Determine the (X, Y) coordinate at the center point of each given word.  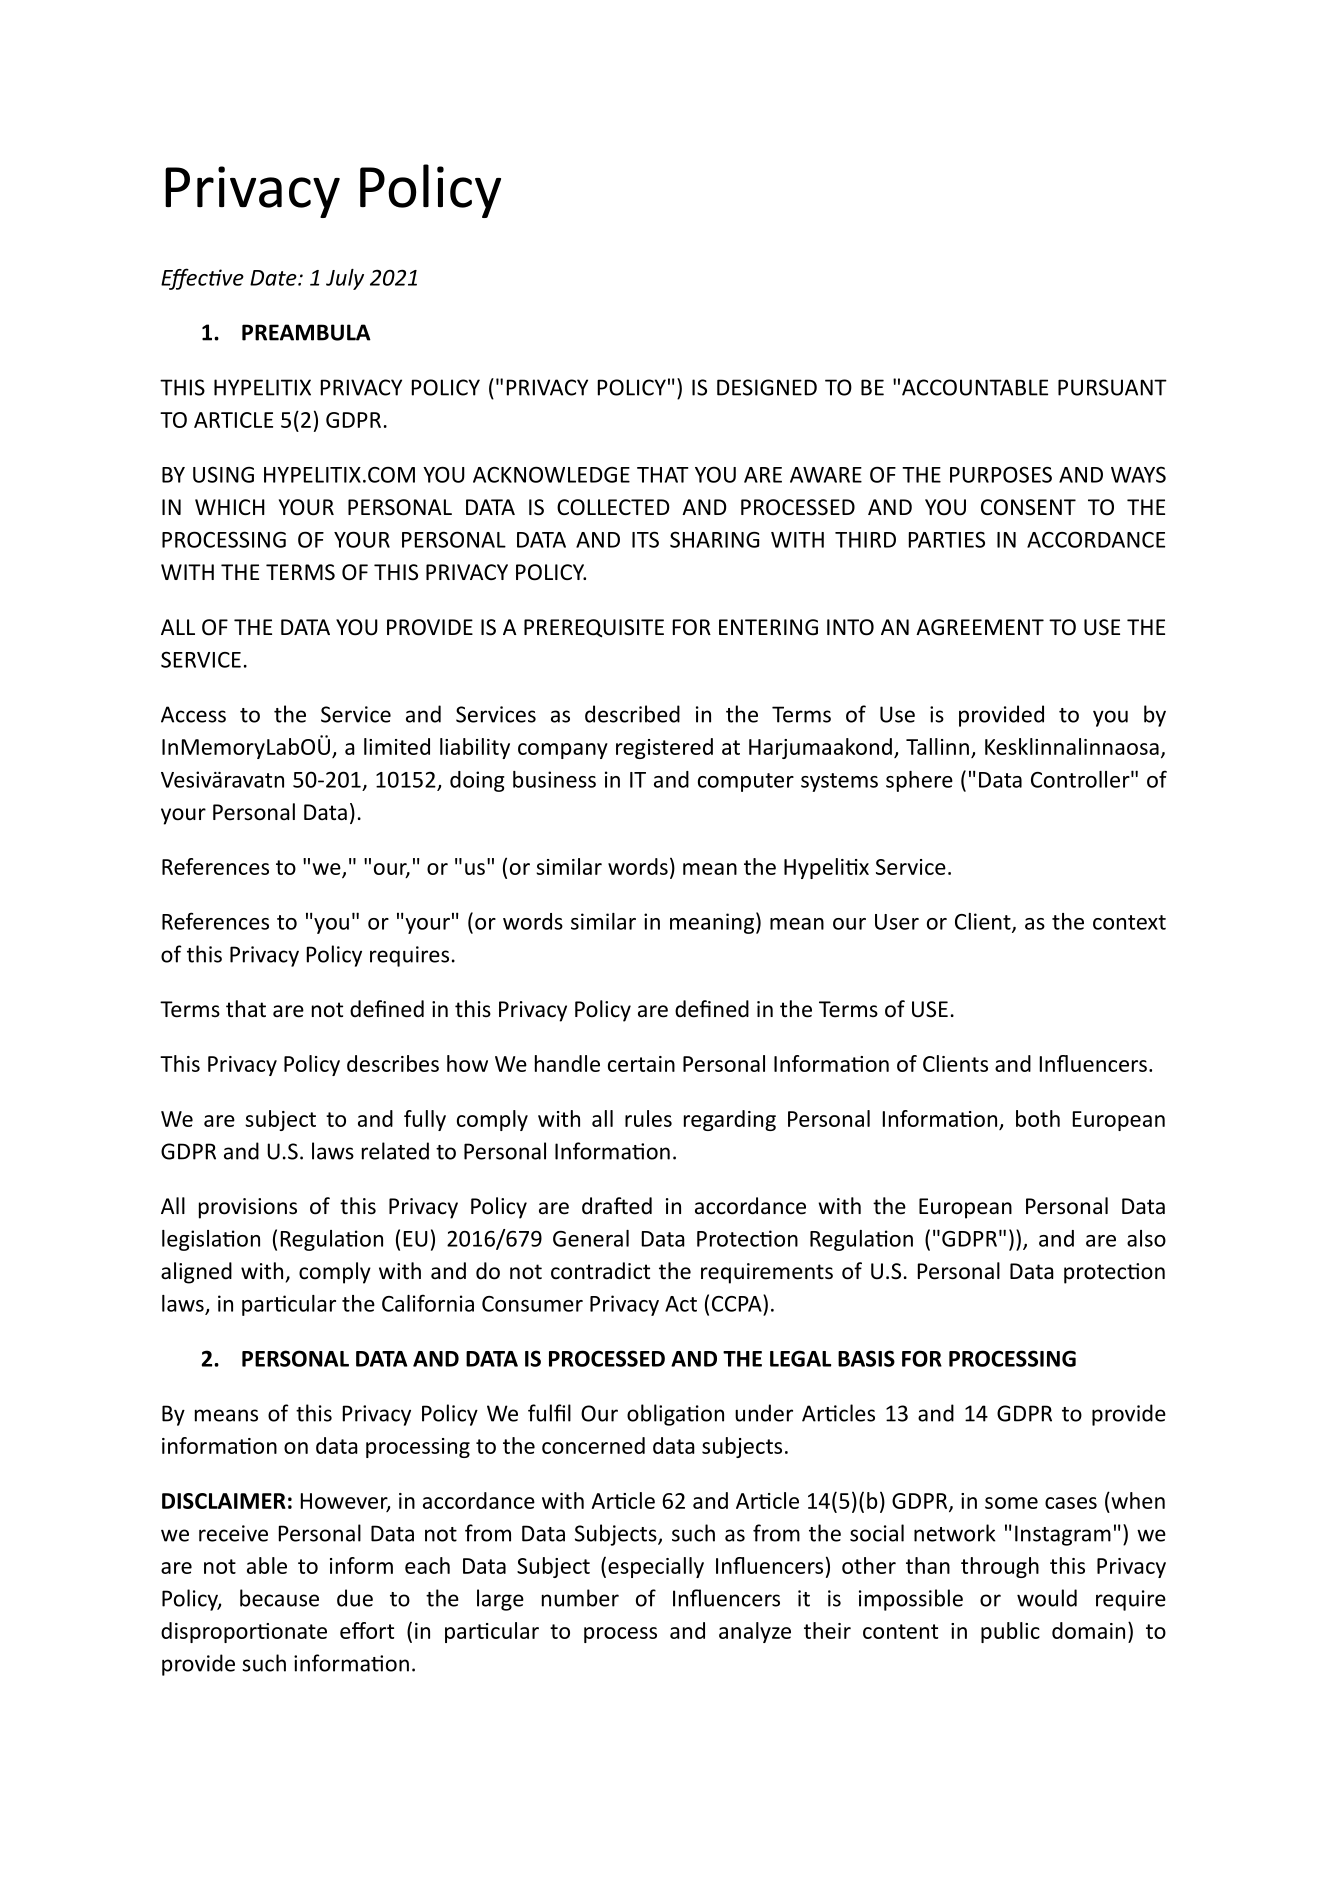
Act (681, 1304)
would (1047, 1598)
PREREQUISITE (594, 628)
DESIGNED (767, 387)
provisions (248, 1208)
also (1146, 1238)
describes (393, 1063)
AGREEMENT (980, 627)
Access (193, 714)
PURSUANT (1112, 387)
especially (656, 1567)
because (279, 1598)
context (1129, 922)
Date (274, 278)
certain (641, 1064)
